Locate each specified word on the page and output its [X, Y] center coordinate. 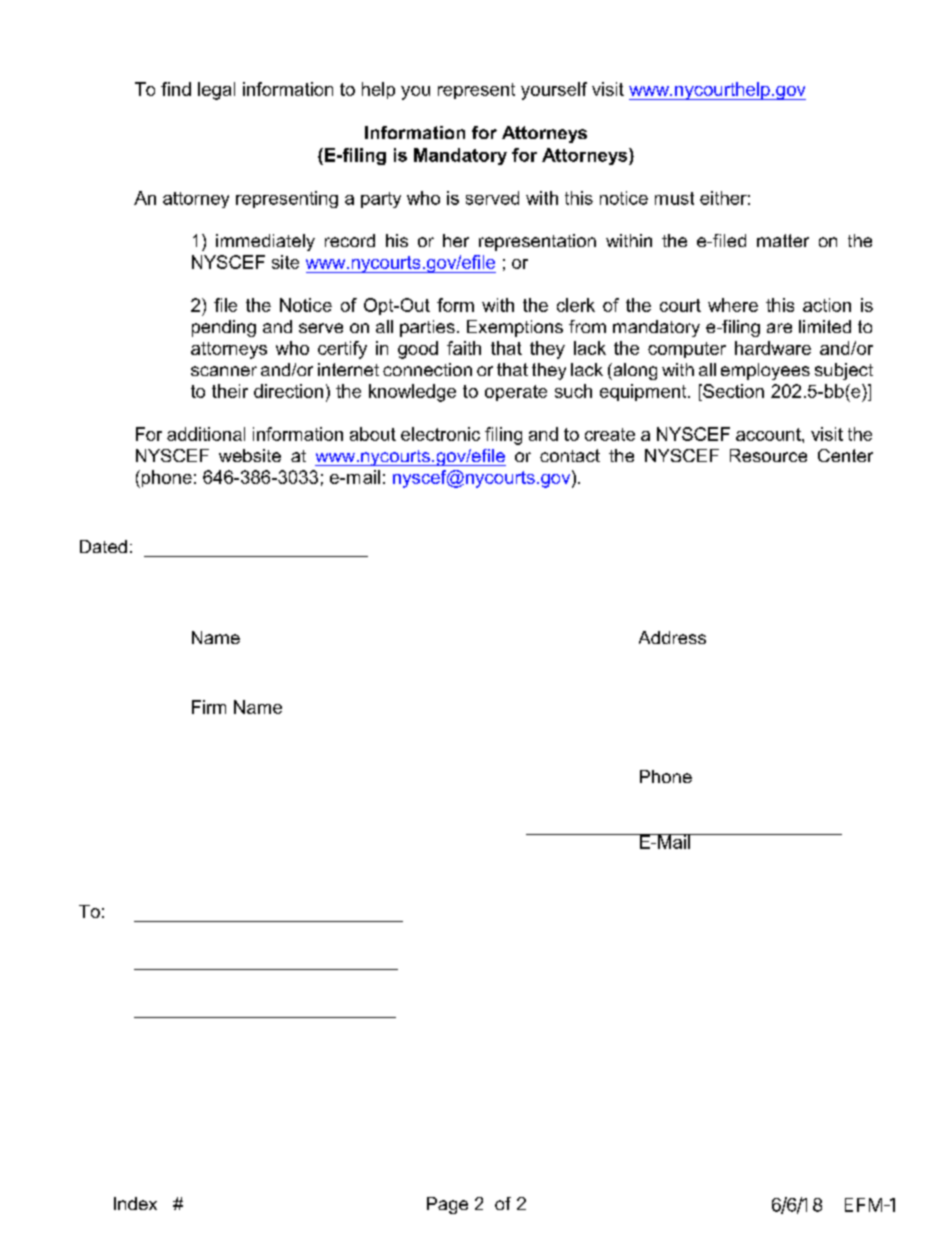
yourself [554, 91]
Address [672, 637]
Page [447, 1205]
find [176, 89]
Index [135, 1203]
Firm [209, 707]
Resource [768, 455]
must [674, 198]
